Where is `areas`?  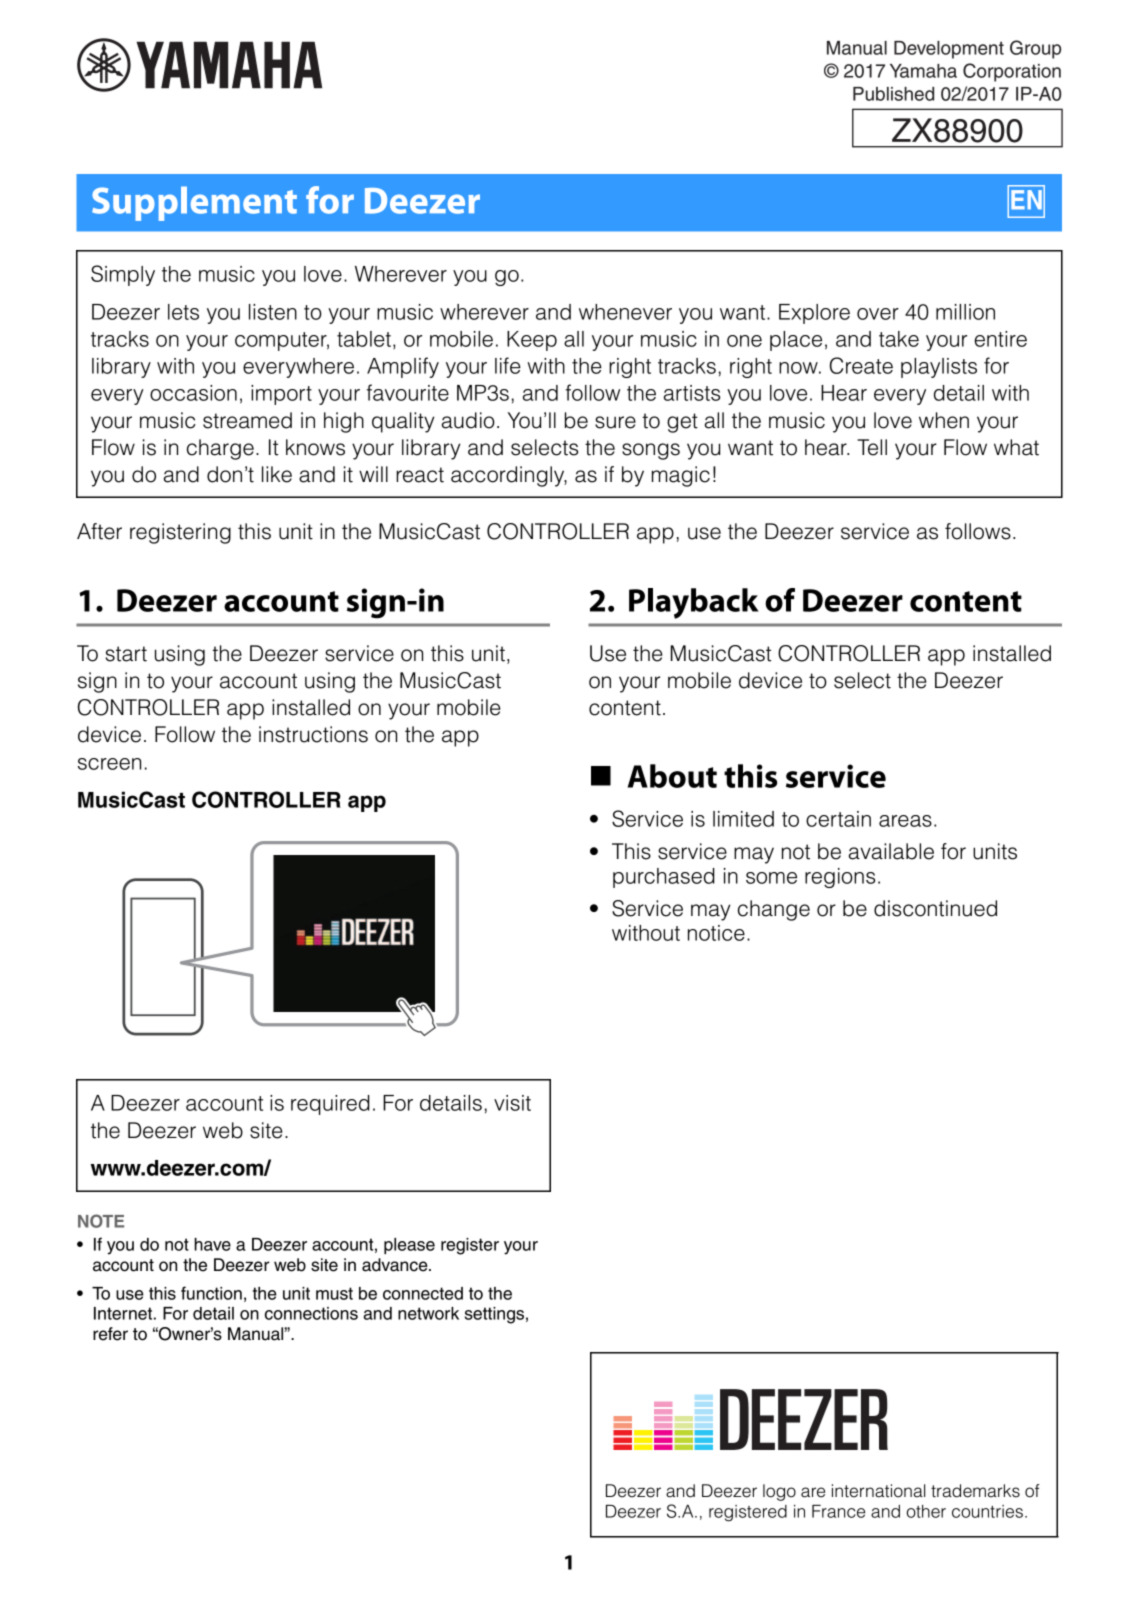
areas is located at coordinates (905, 821).
